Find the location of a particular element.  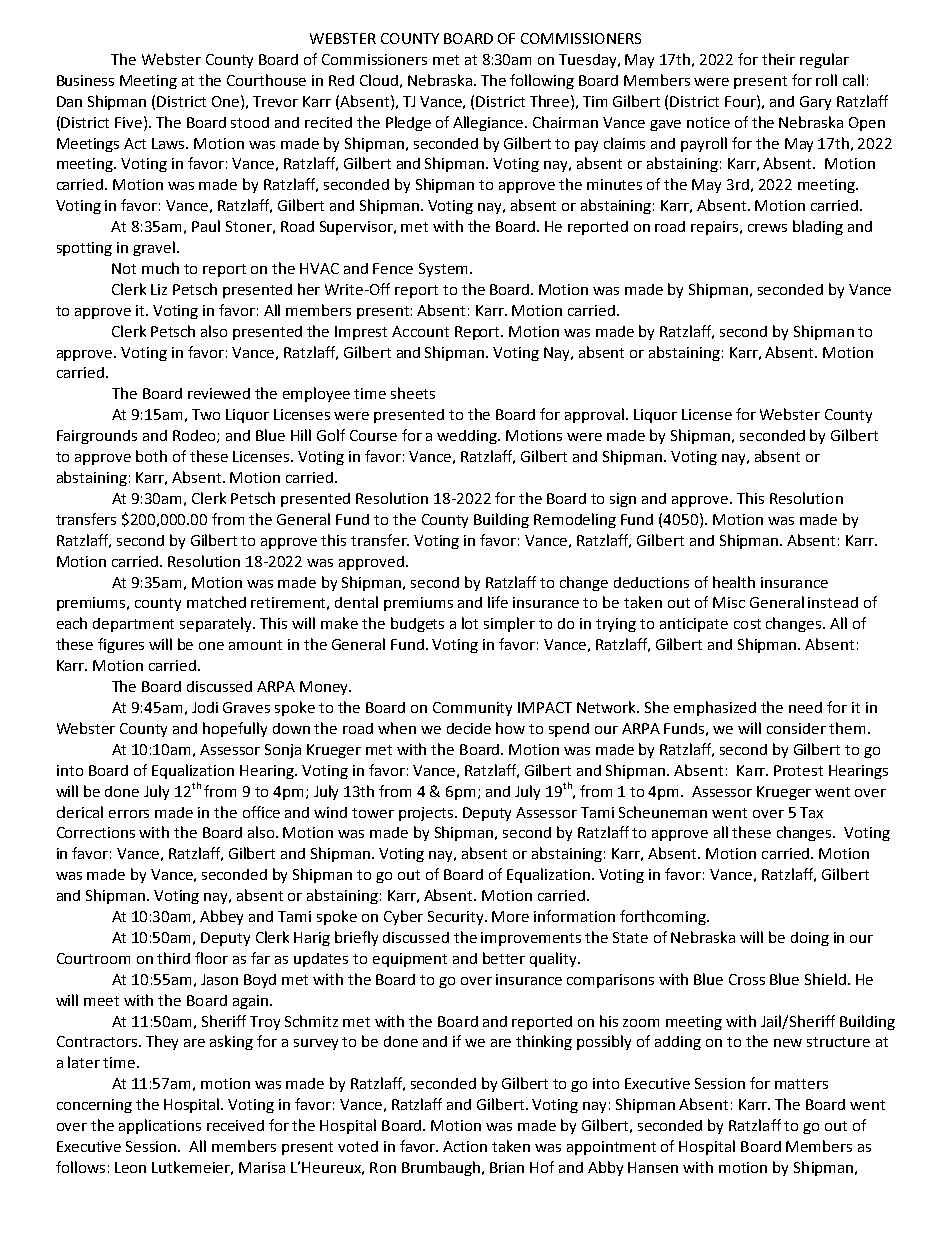

applications is located at coordinates (160, 1126).
